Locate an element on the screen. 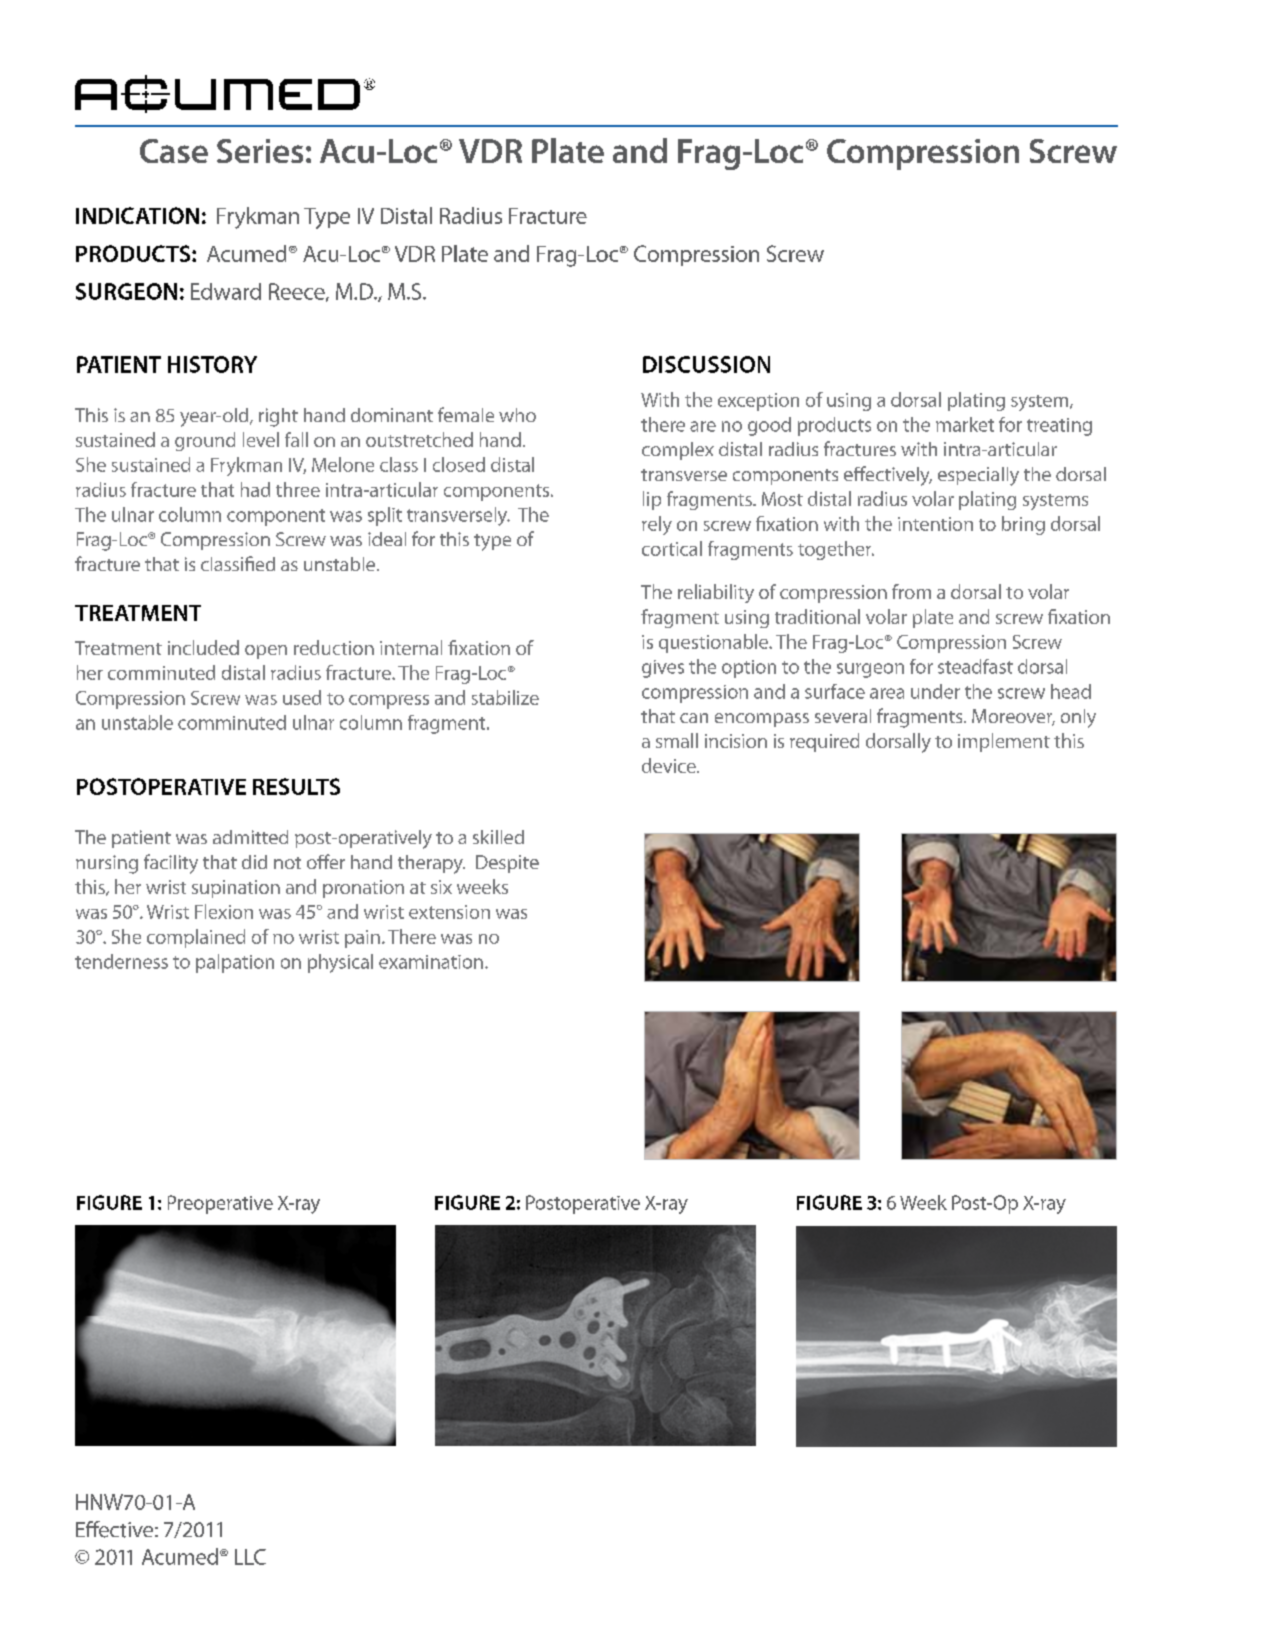 This screenshot has height=1639, width=1266. Despite is located at coordinates (507, 864).
